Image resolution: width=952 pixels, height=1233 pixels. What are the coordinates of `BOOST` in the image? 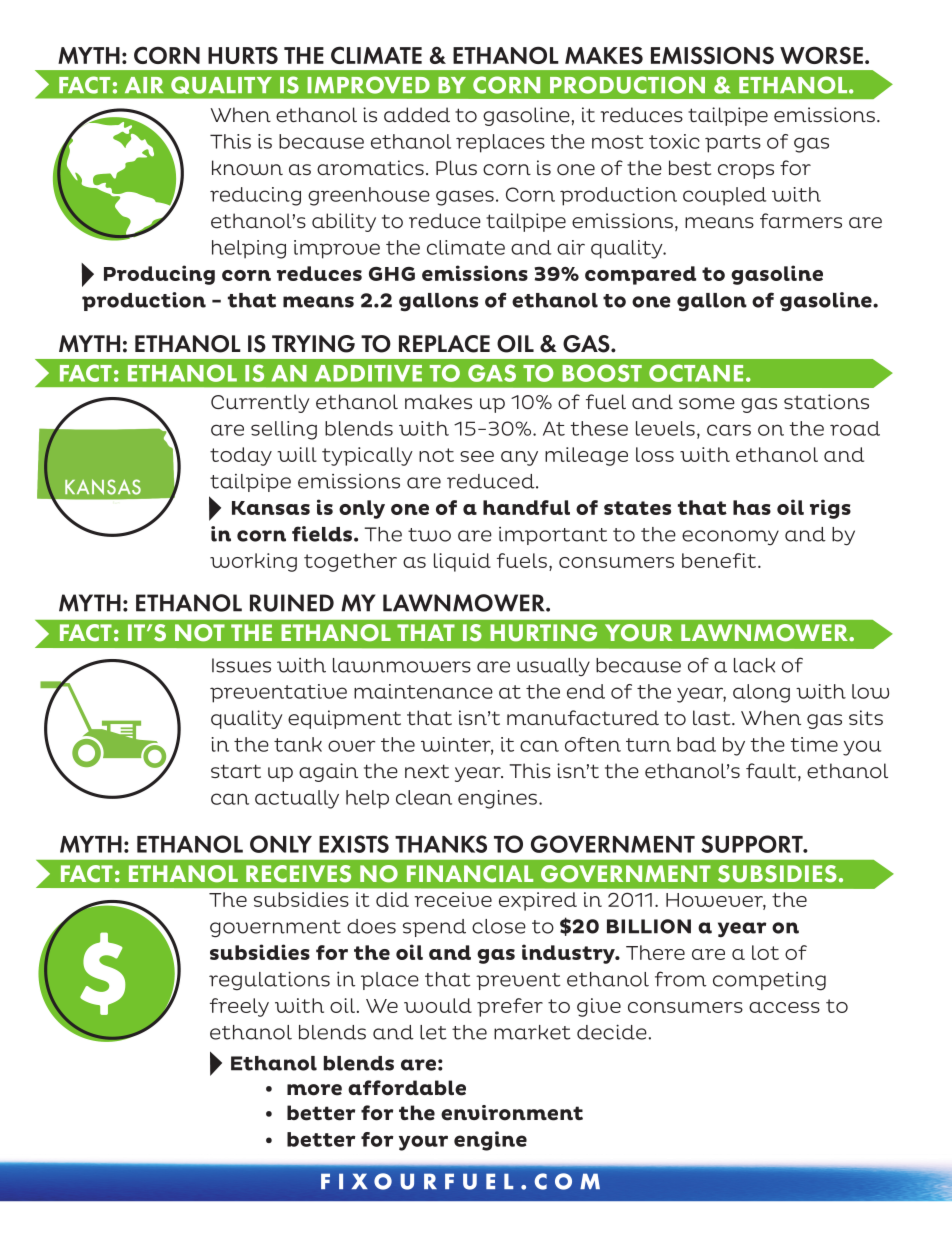 It's located at (602, 373).
